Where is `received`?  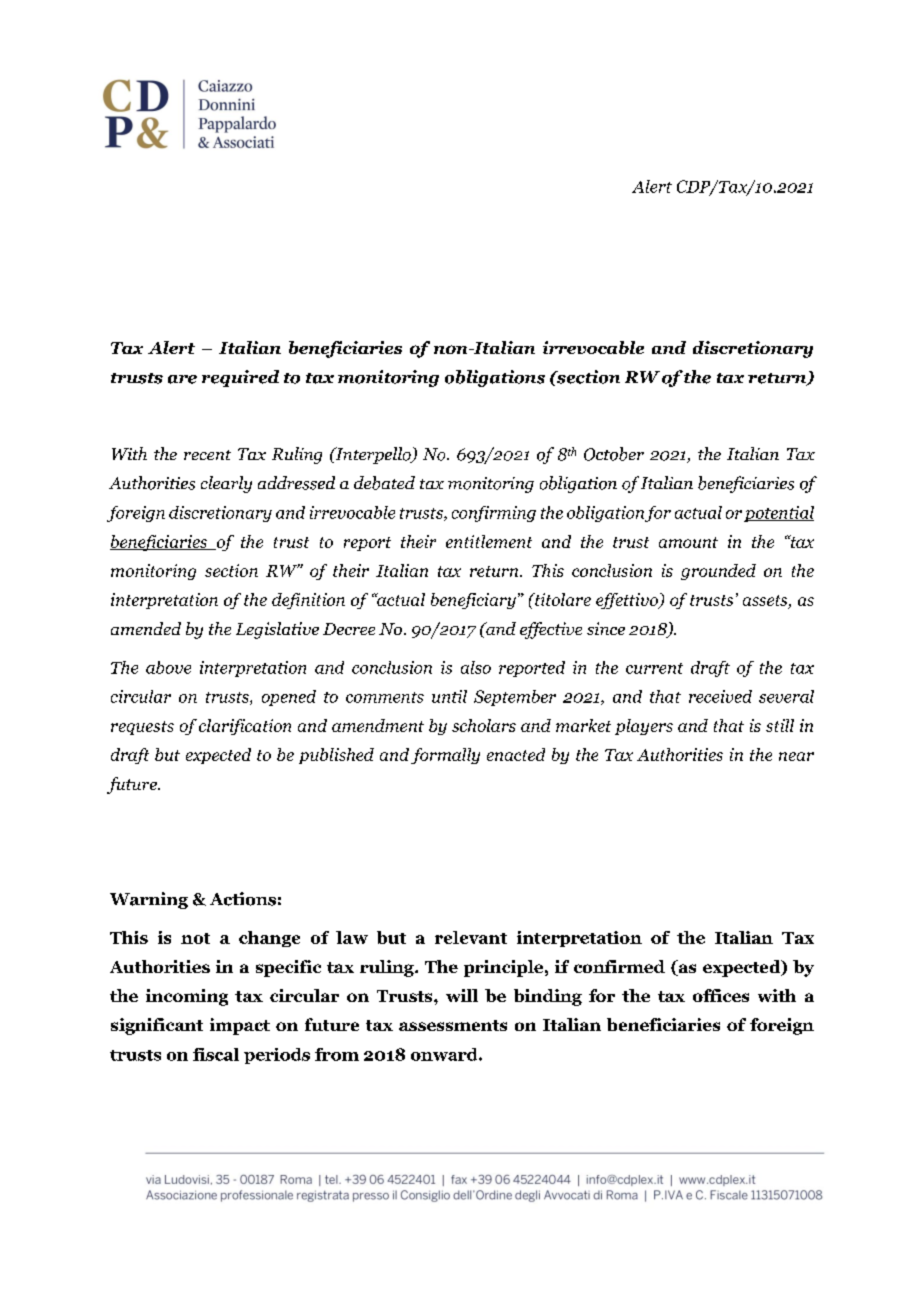
received is located at coordinates (720, 696).
